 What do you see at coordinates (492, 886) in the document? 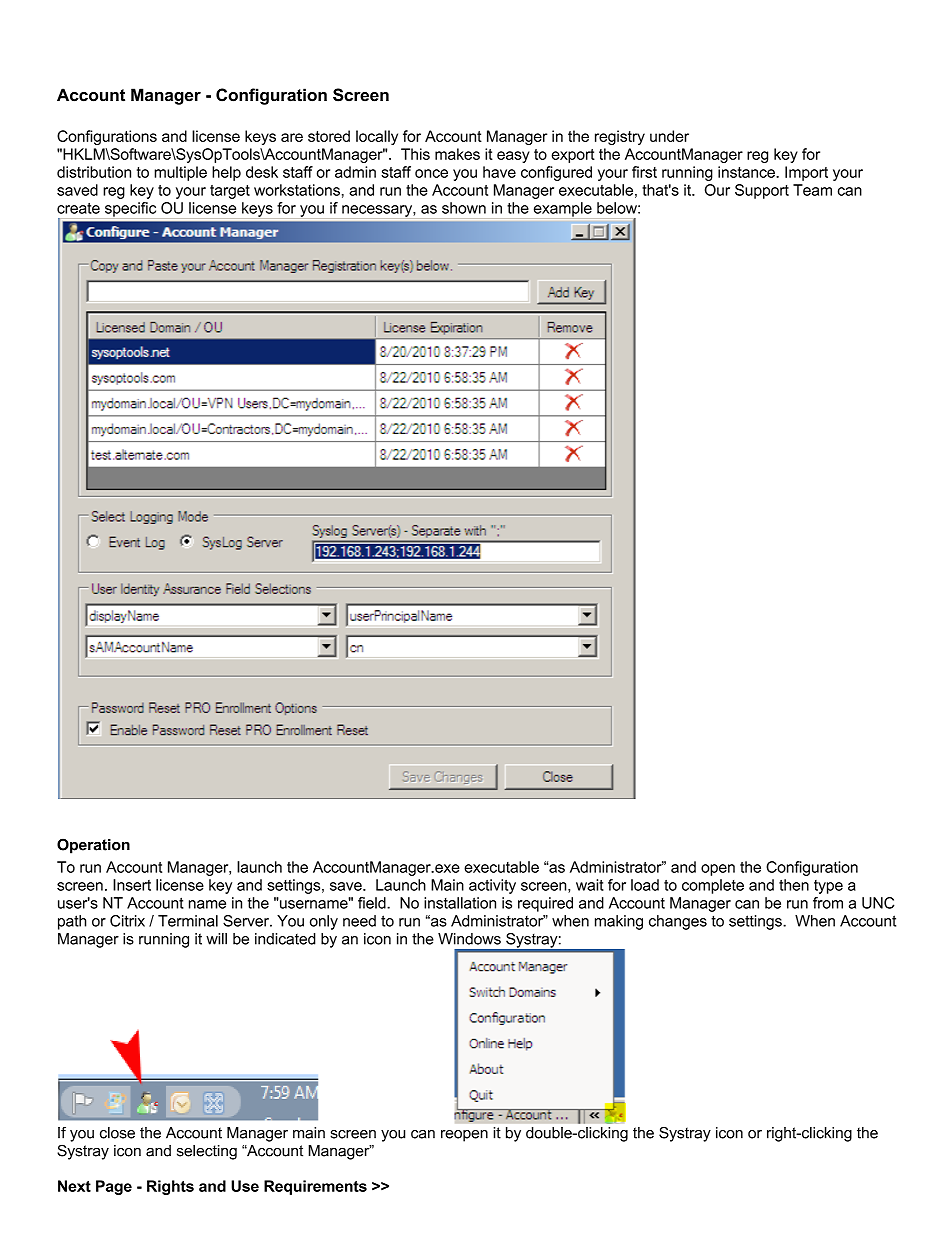
I see `activity` at bounding box center [492, 886].
